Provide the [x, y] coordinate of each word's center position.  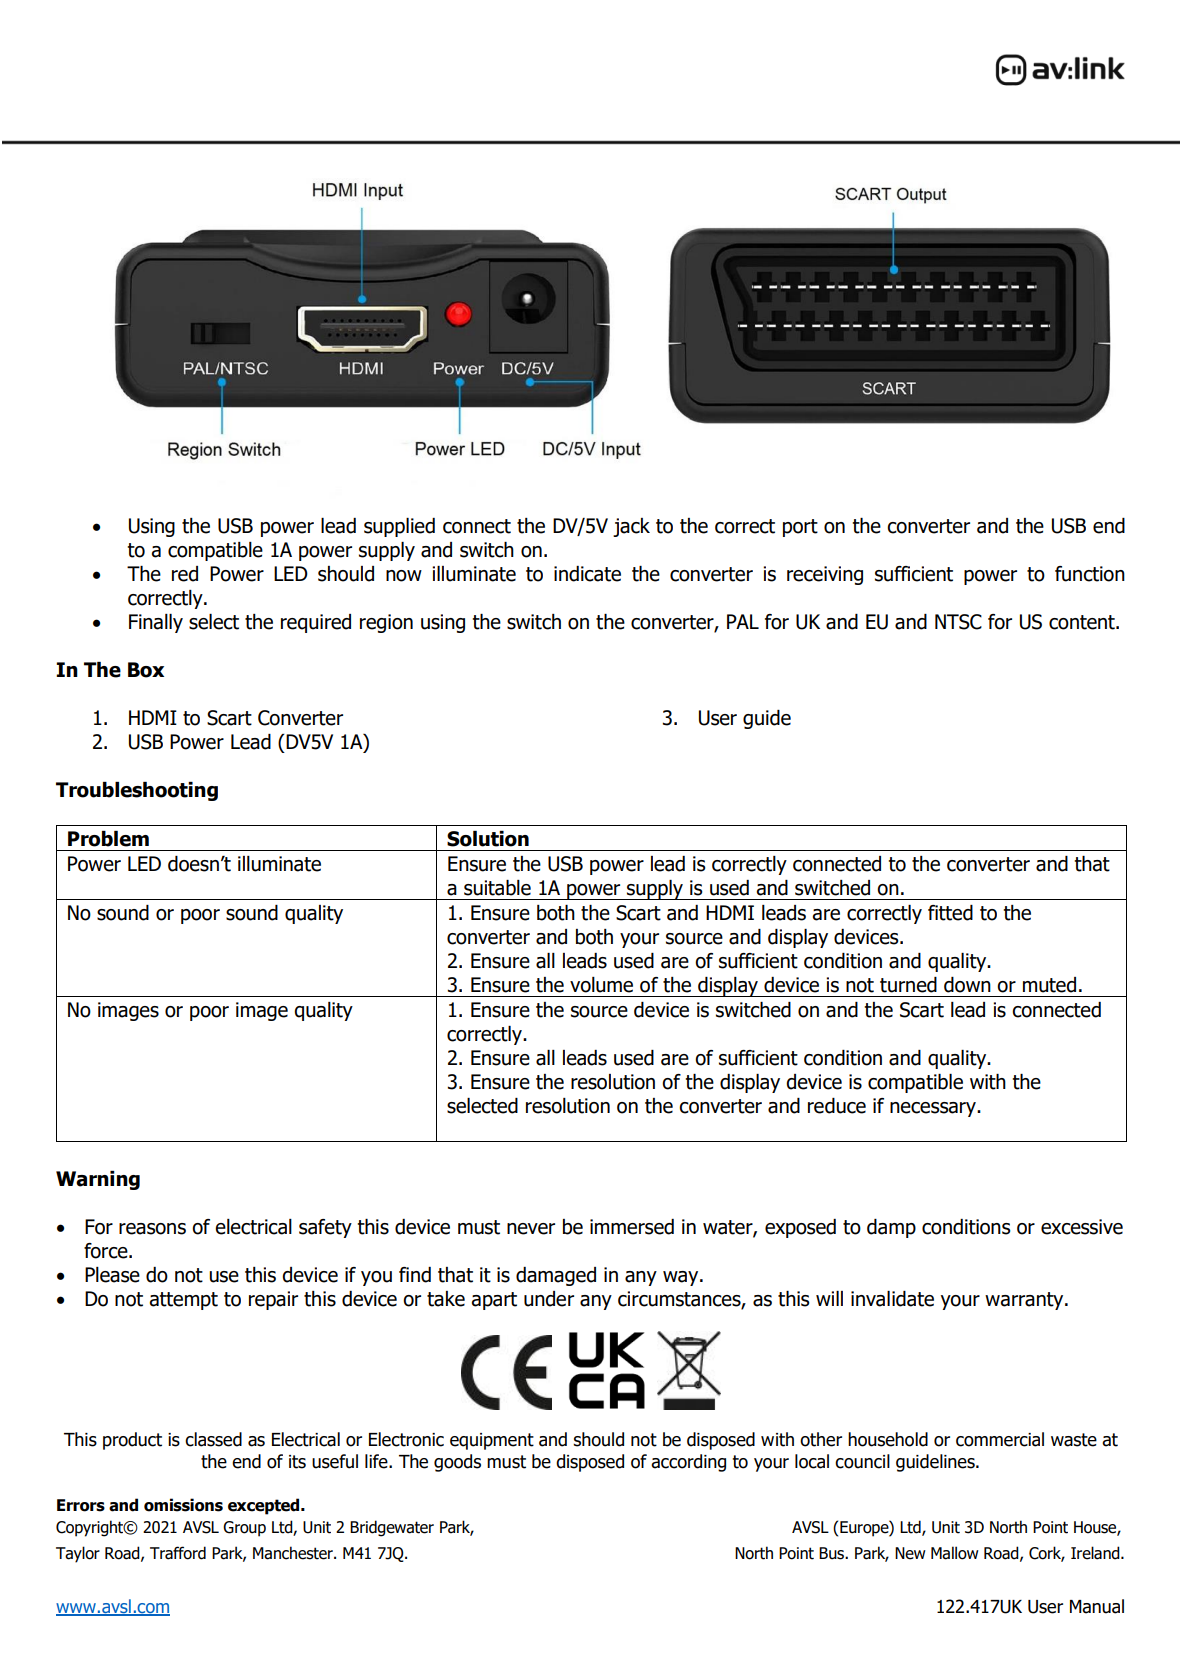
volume [601, 985]
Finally [156, 623]
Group [244, 1529]
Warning [98, 1180]
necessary [934, 1109]
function [1090, 574]
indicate [587, 574]
